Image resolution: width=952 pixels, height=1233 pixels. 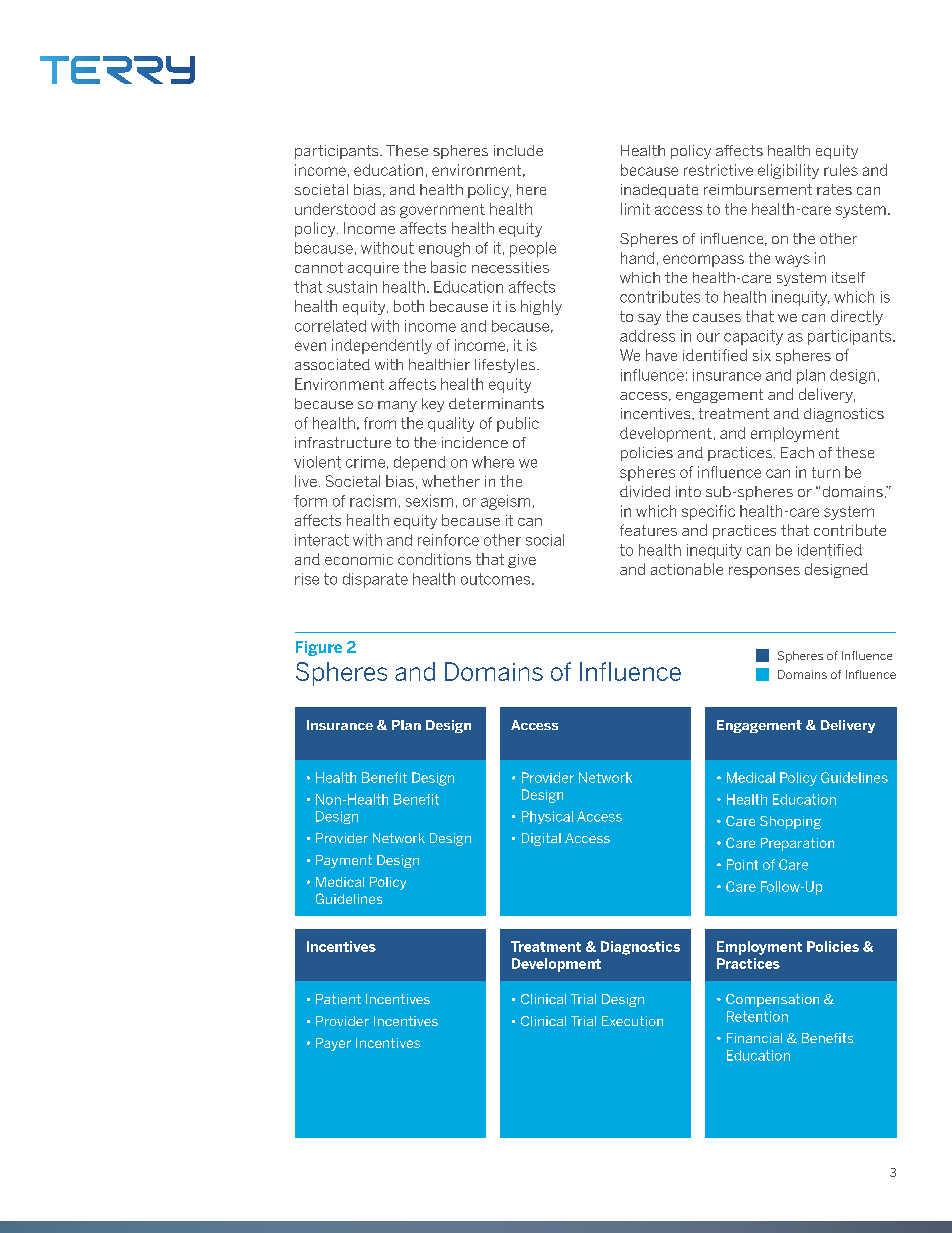 What do you see at coordinates (335, 209) in the screenshot?
I see `understood` at bounding box center [335, 209].
